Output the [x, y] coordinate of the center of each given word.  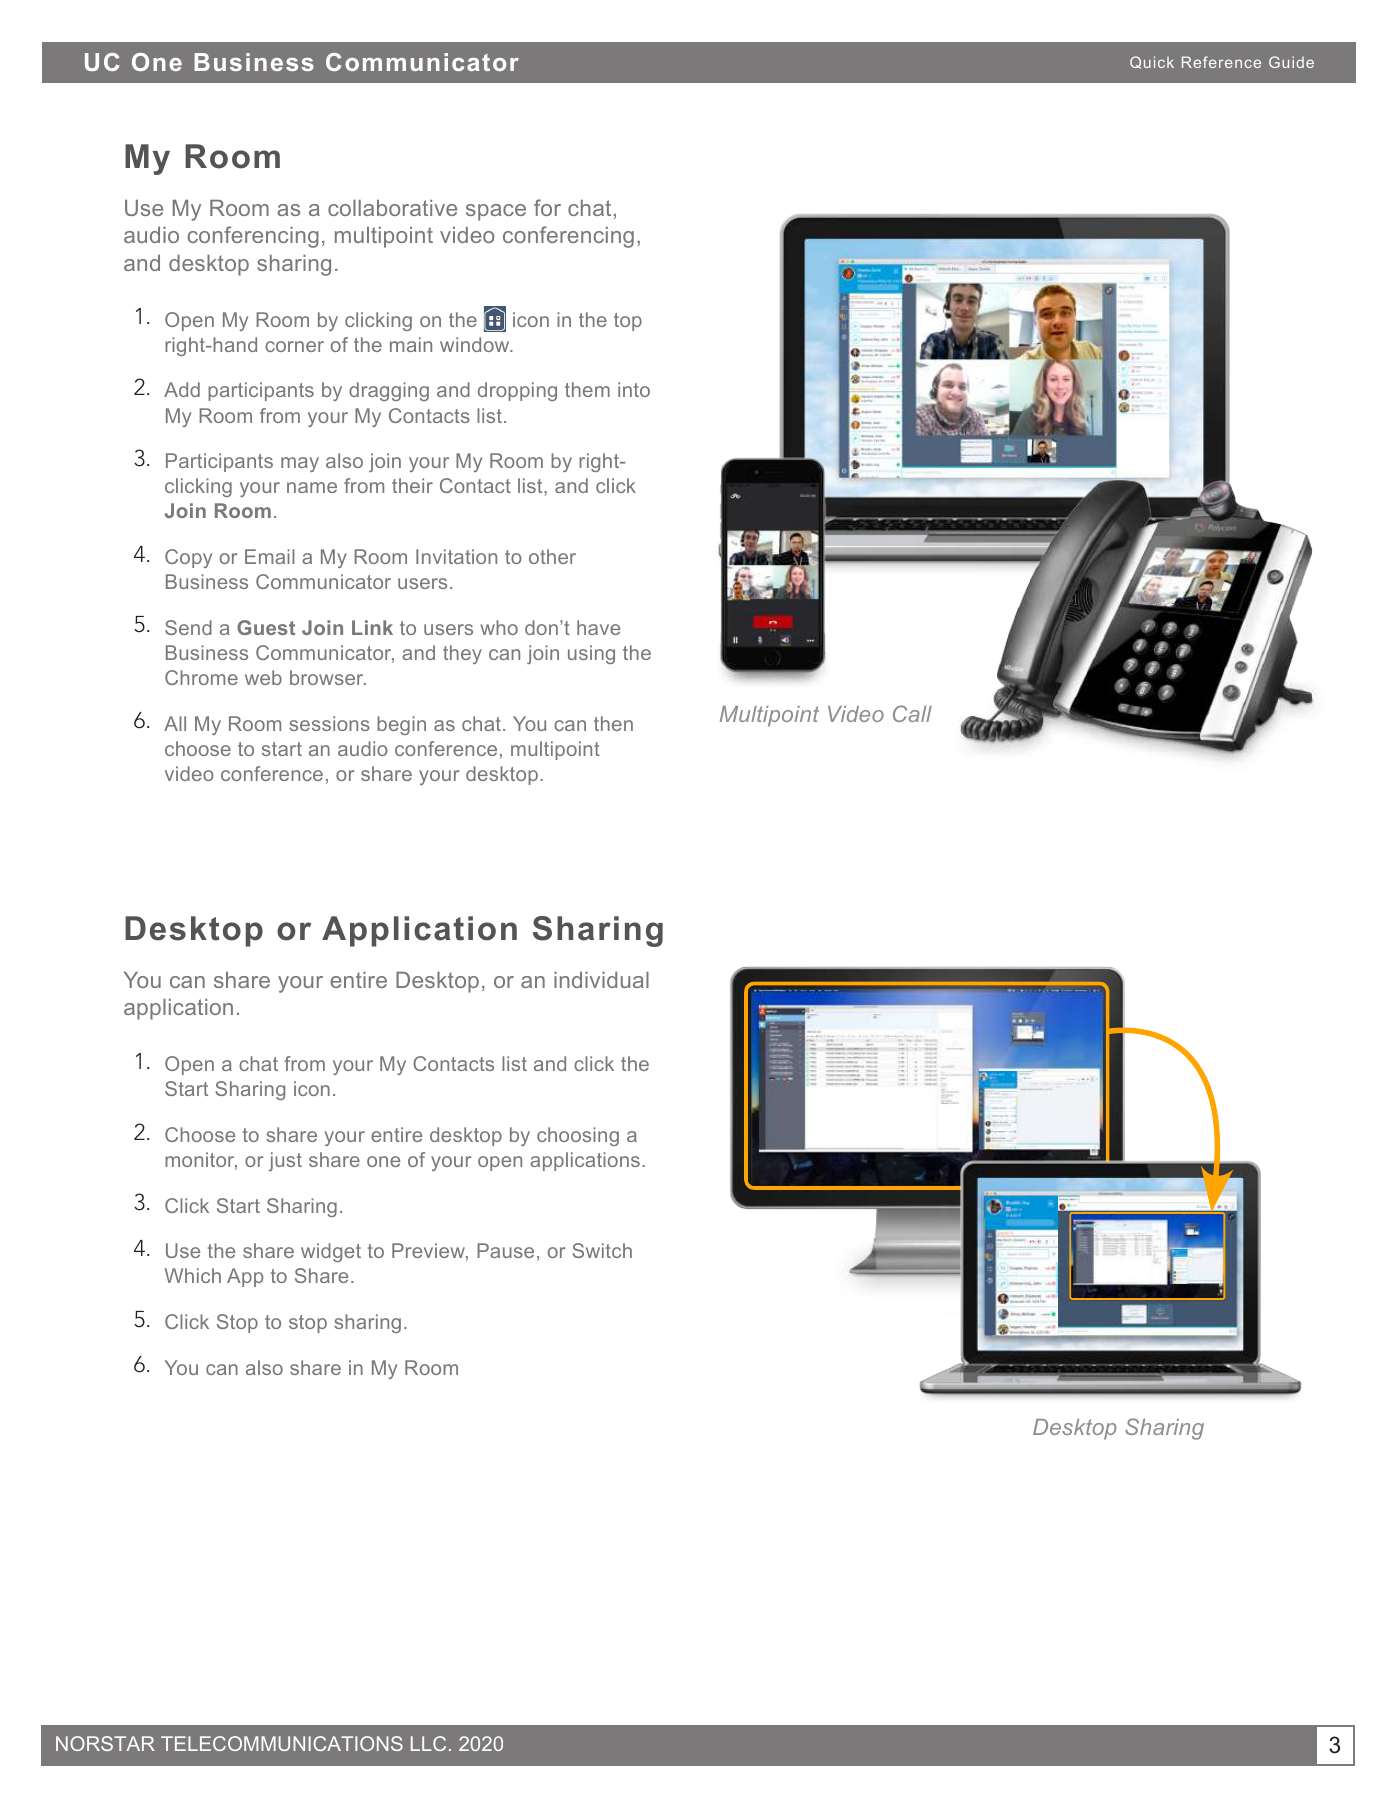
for [547, 207]
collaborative [392, 208]
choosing [578, 1136]
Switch [602, 1250]
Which [193, 1275]
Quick [1152, 62]
